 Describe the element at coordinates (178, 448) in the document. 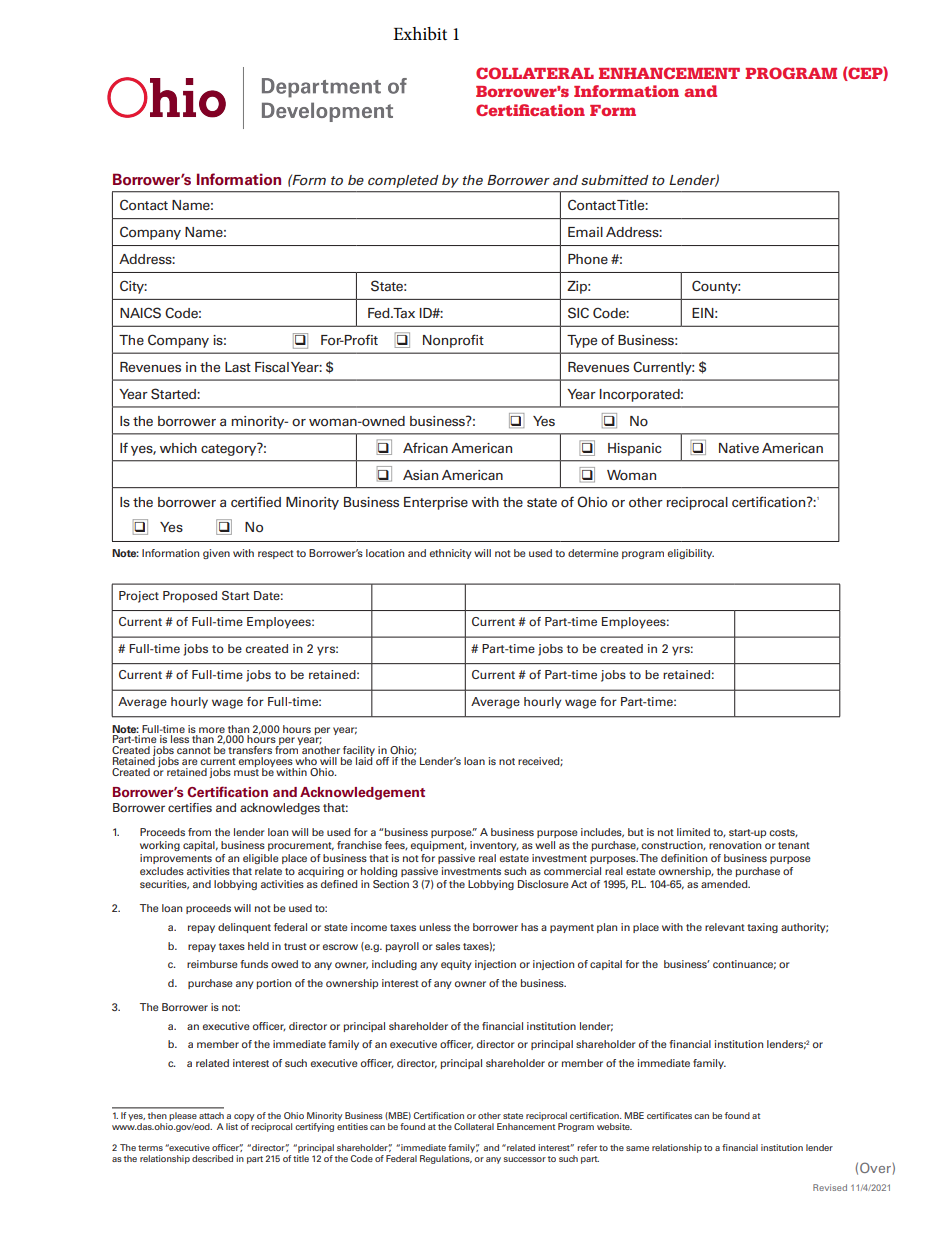

I see `which` at that location.
